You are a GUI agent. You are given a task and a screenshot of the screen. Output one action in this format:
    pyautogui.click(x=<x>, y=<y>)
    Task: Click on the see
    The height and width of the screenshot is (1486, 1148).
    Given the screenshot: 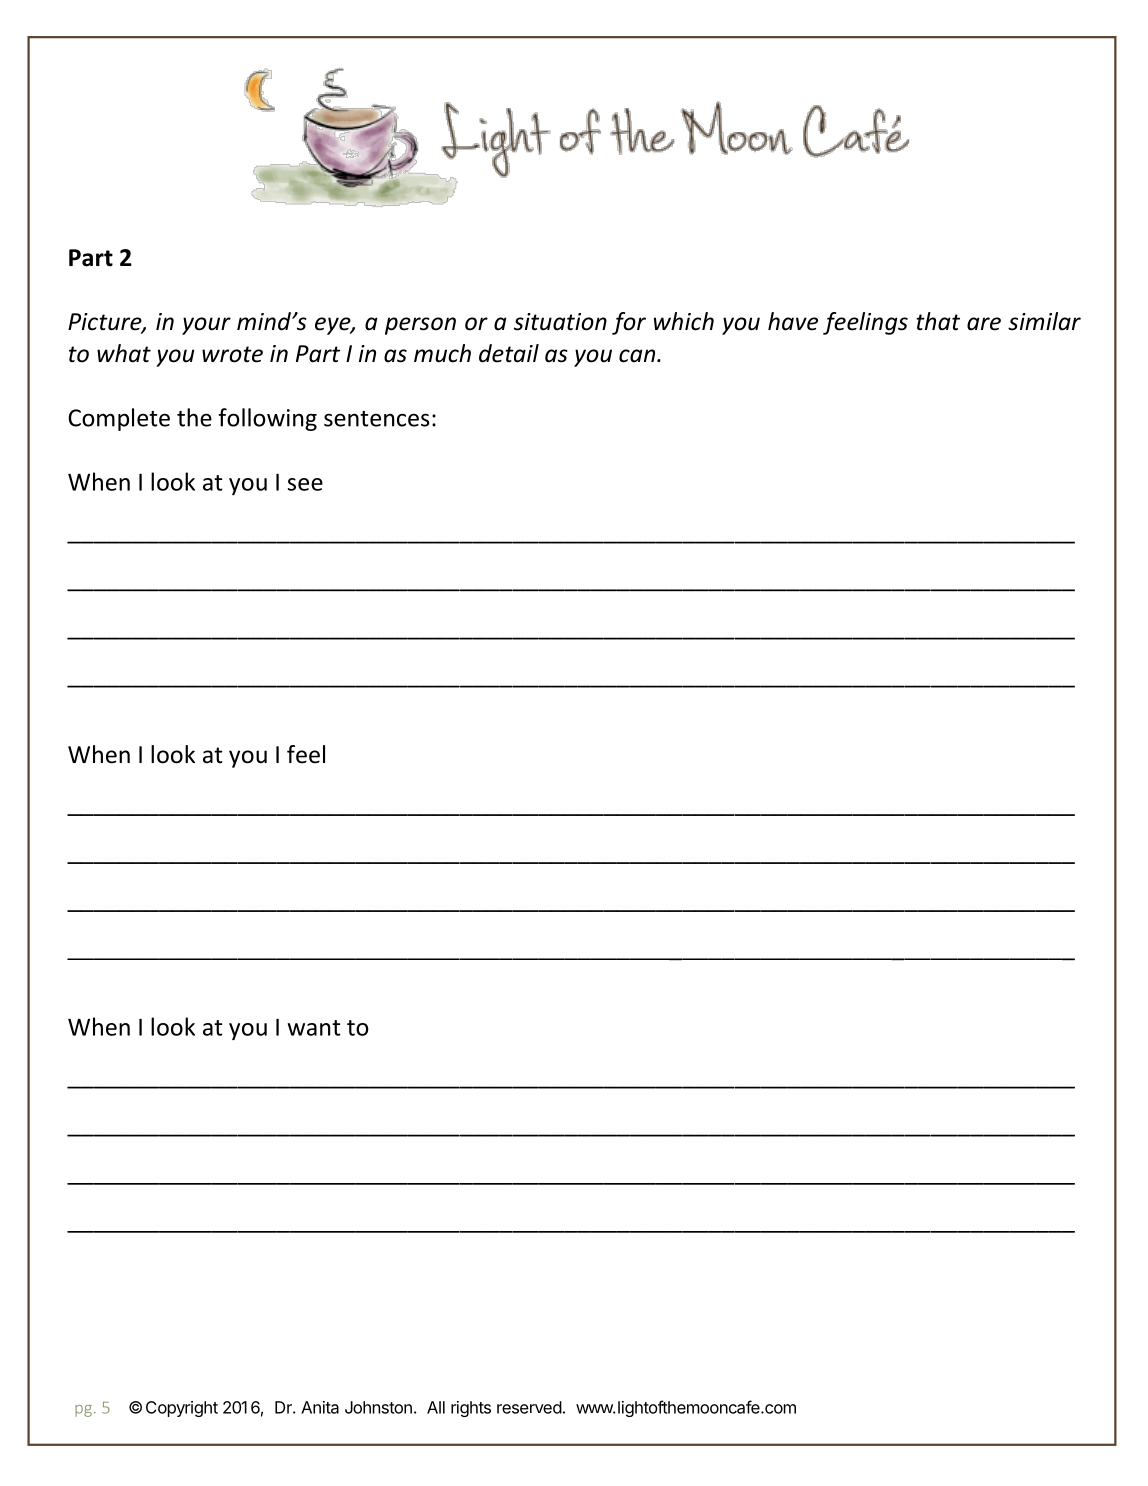 What is the action you would take?
    pyautogui.click(x=305, y=484)
